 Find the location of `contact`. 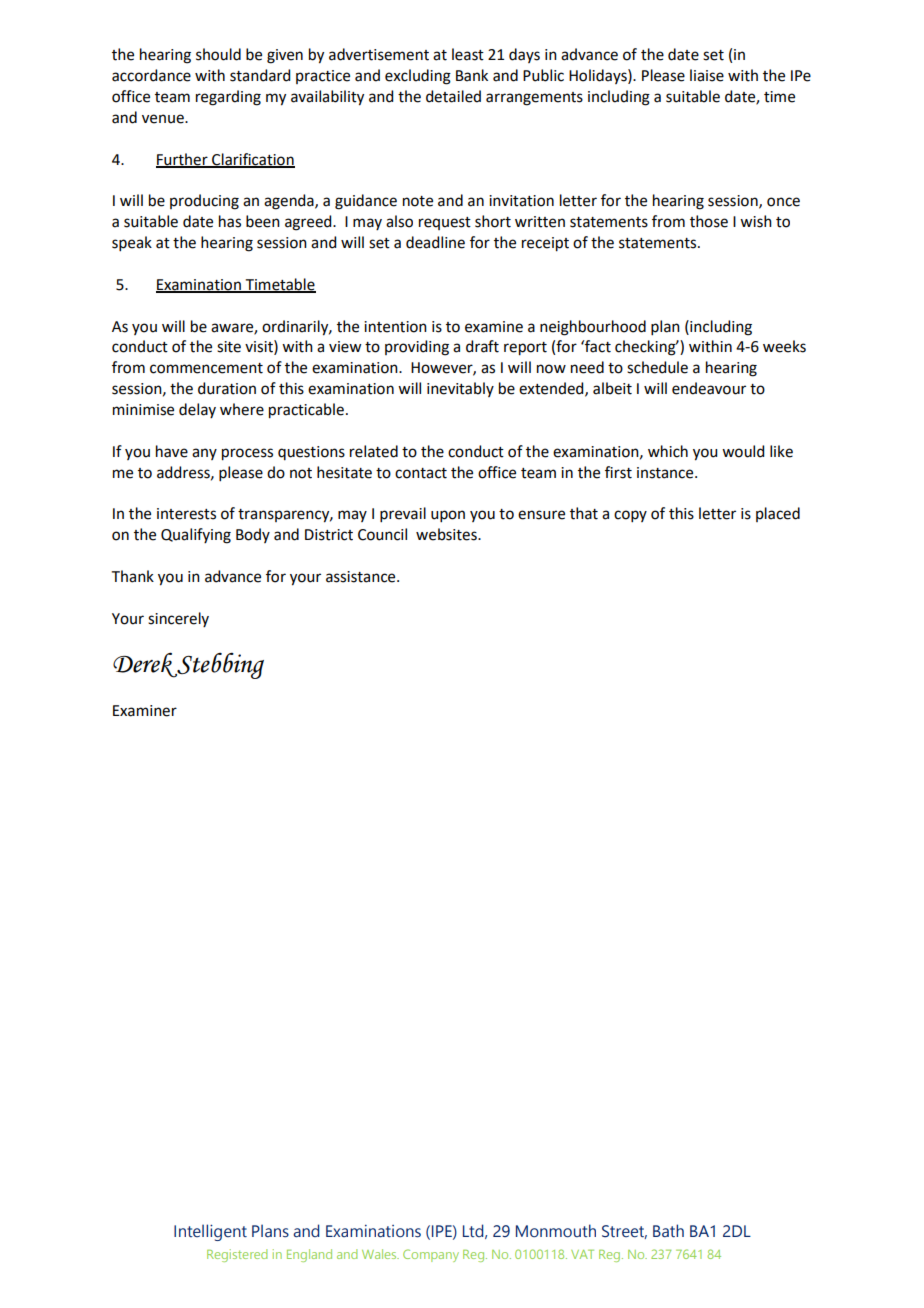

contact is located at coordinates (421, 473).
